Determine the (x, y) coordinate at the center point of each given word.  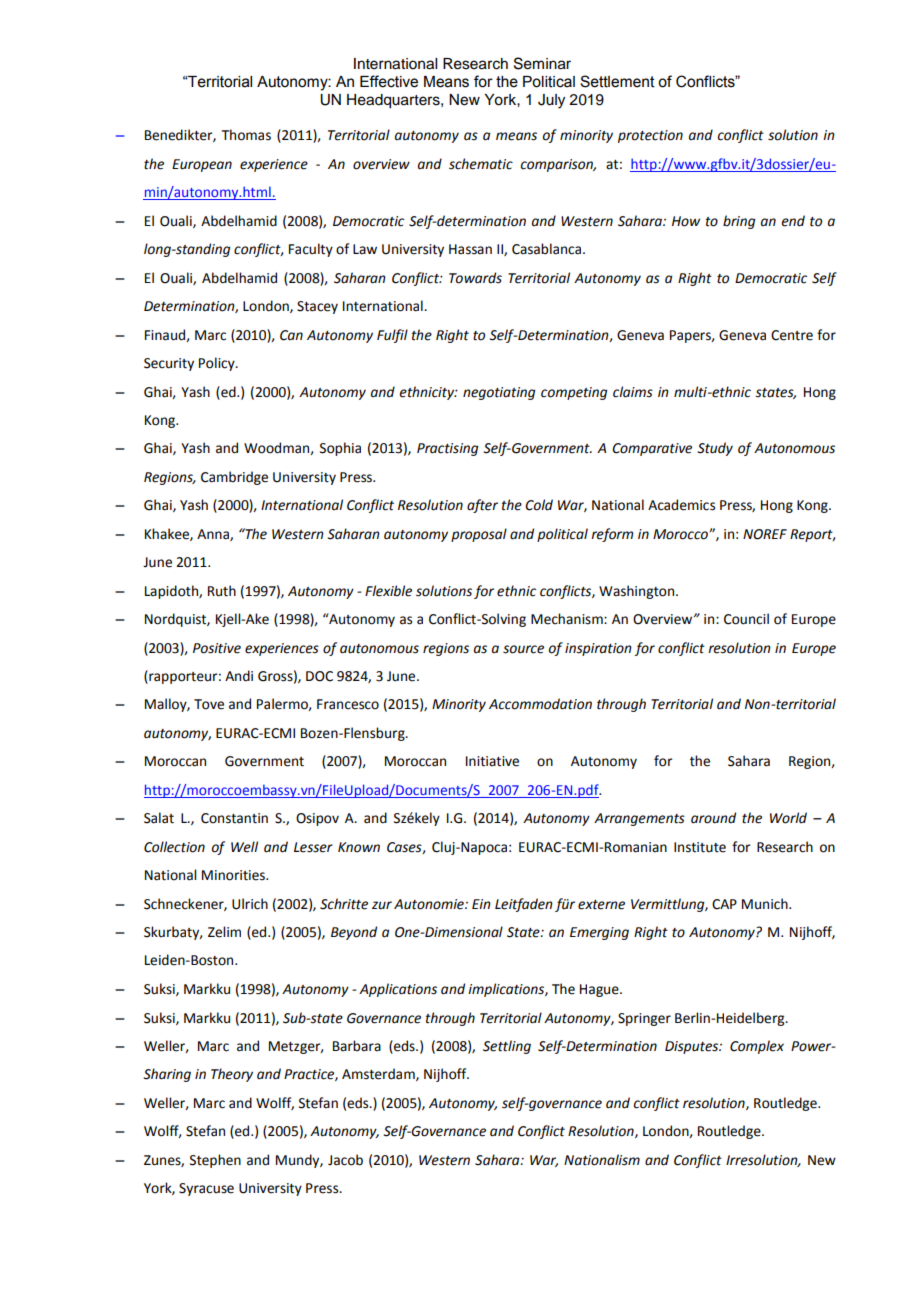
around (713, 818)
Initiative (492, 761)
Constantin (234, 818)
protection (650, 136)
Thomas (246, 135)
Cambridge (234, 478)
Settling (507, 1047)
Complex (757, 1047)
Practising (447, 449)
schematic (481, 164)
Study (715, 449)
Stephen (215, 1161)
